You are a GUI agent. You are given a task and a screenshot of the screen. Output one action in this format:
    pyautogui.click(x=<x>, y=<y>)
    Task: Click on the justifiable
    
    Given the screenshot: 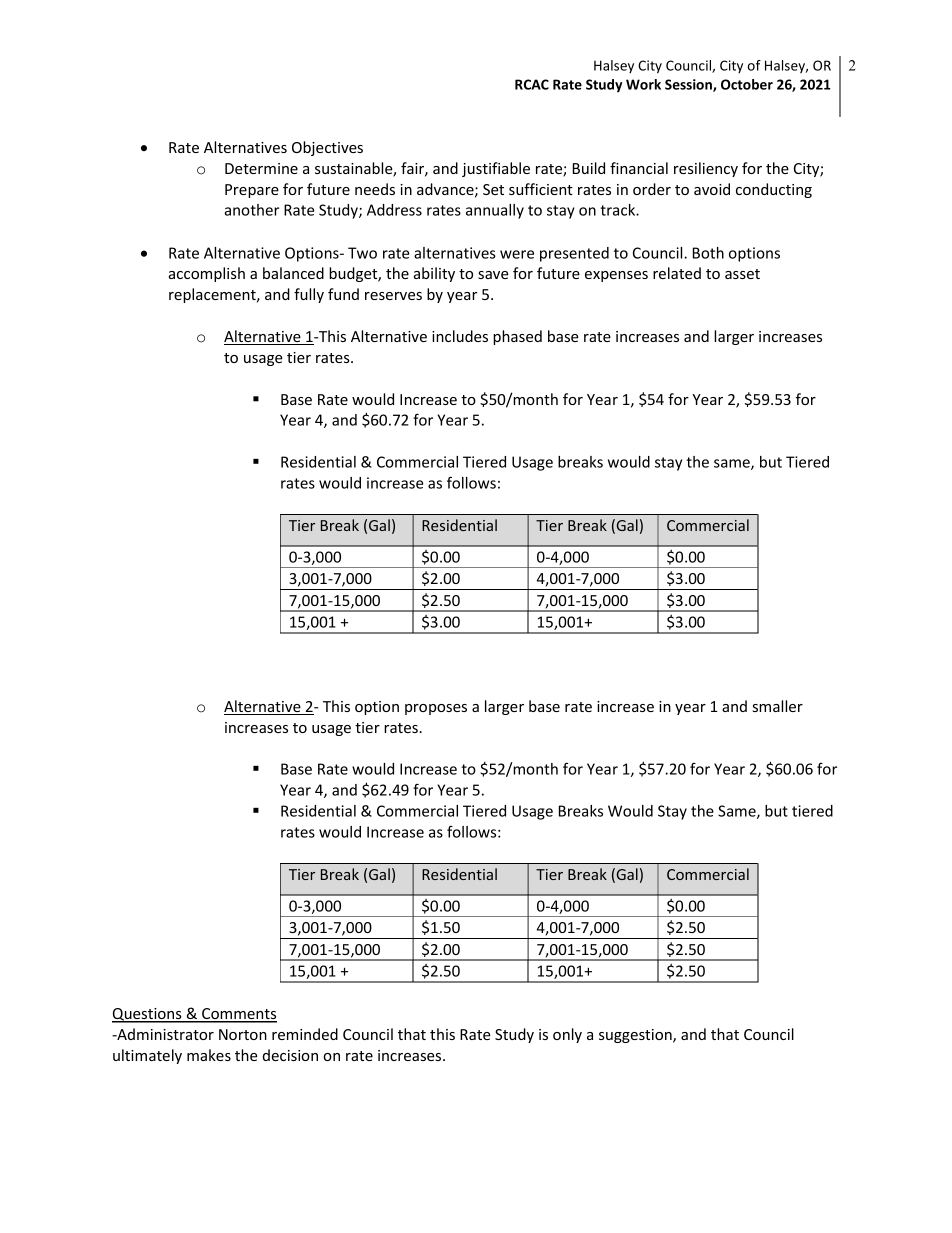 What is the action you would take?
    pyautogui.click(x=496, y=169)
